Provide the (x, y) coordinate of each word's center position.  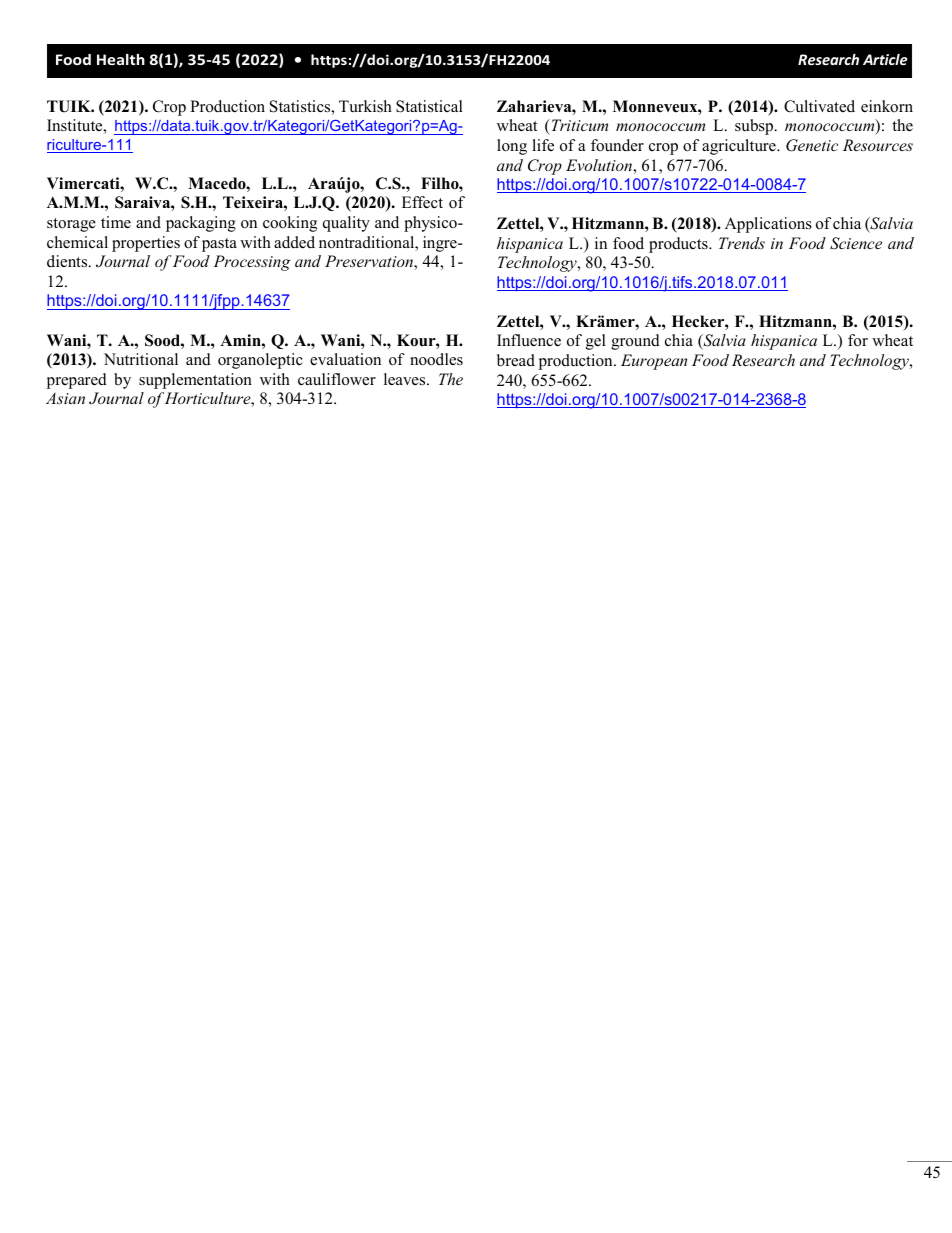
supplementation (195, 381)
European (654, 362)
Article (885, 59)
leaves (406, 379)
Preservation (370, 262)
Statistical (429, 106)
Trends (742, 243)
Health (121, 59)
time (116, 222)
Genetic (812, 145)
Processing (252, 263)
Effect (422, 202)
